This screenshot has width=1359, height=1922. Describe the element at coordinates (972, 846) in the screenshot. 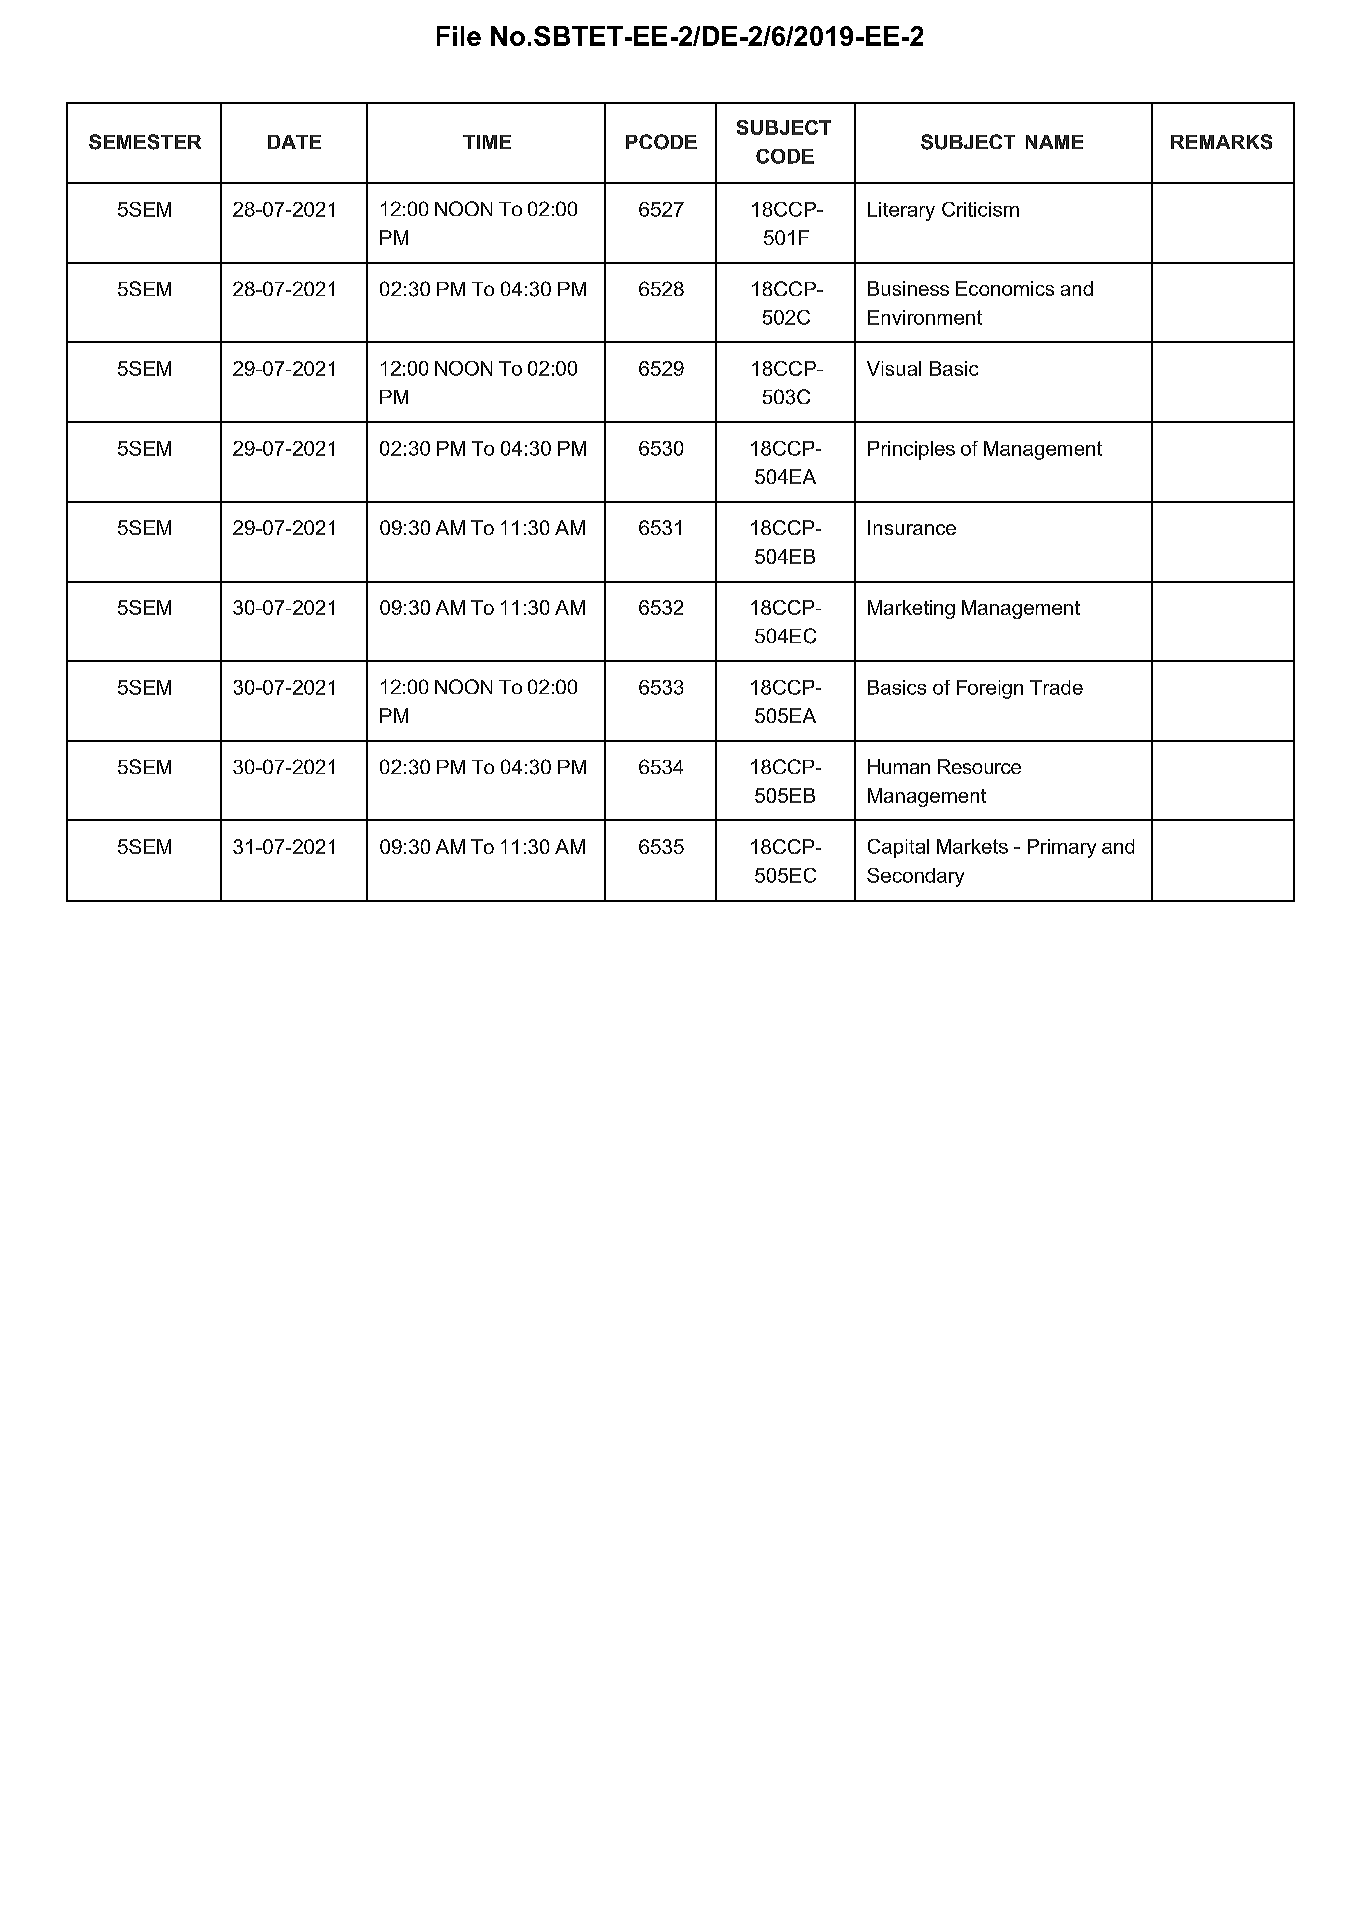

I see `Markets` at that location.
